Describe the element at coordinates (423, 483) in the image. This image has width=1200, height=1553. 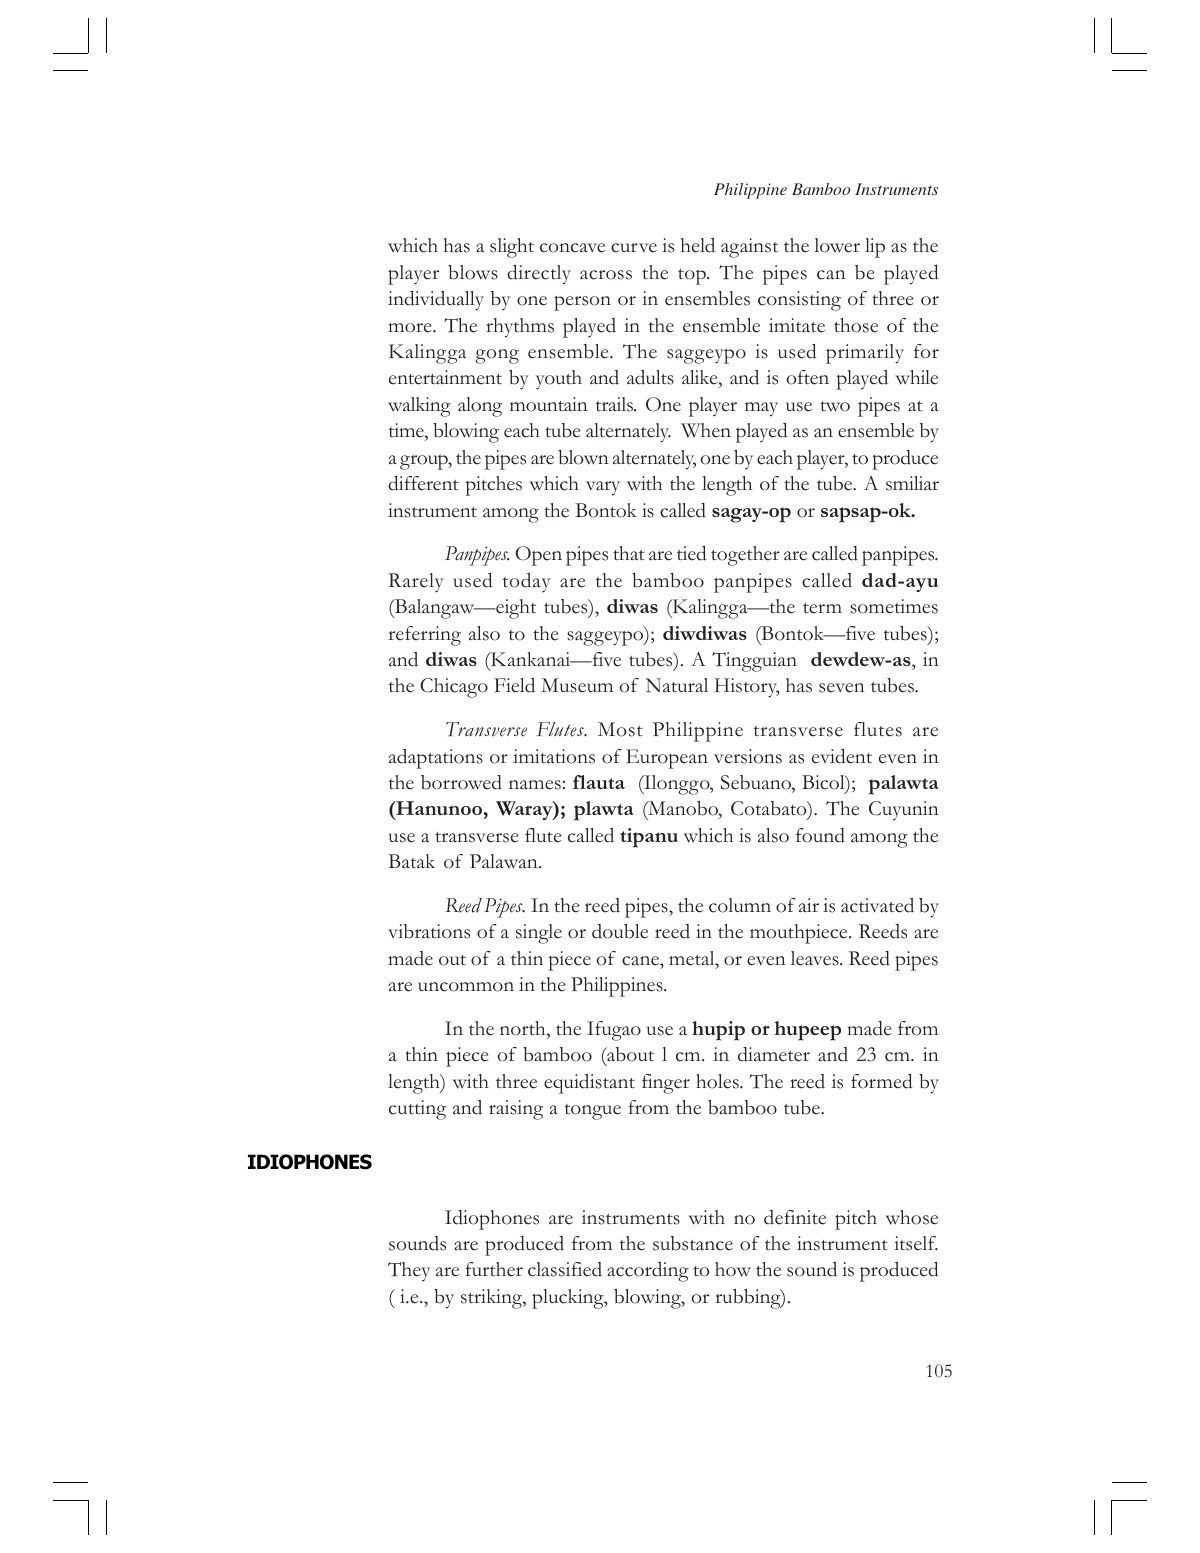
I see `different` at that location.
